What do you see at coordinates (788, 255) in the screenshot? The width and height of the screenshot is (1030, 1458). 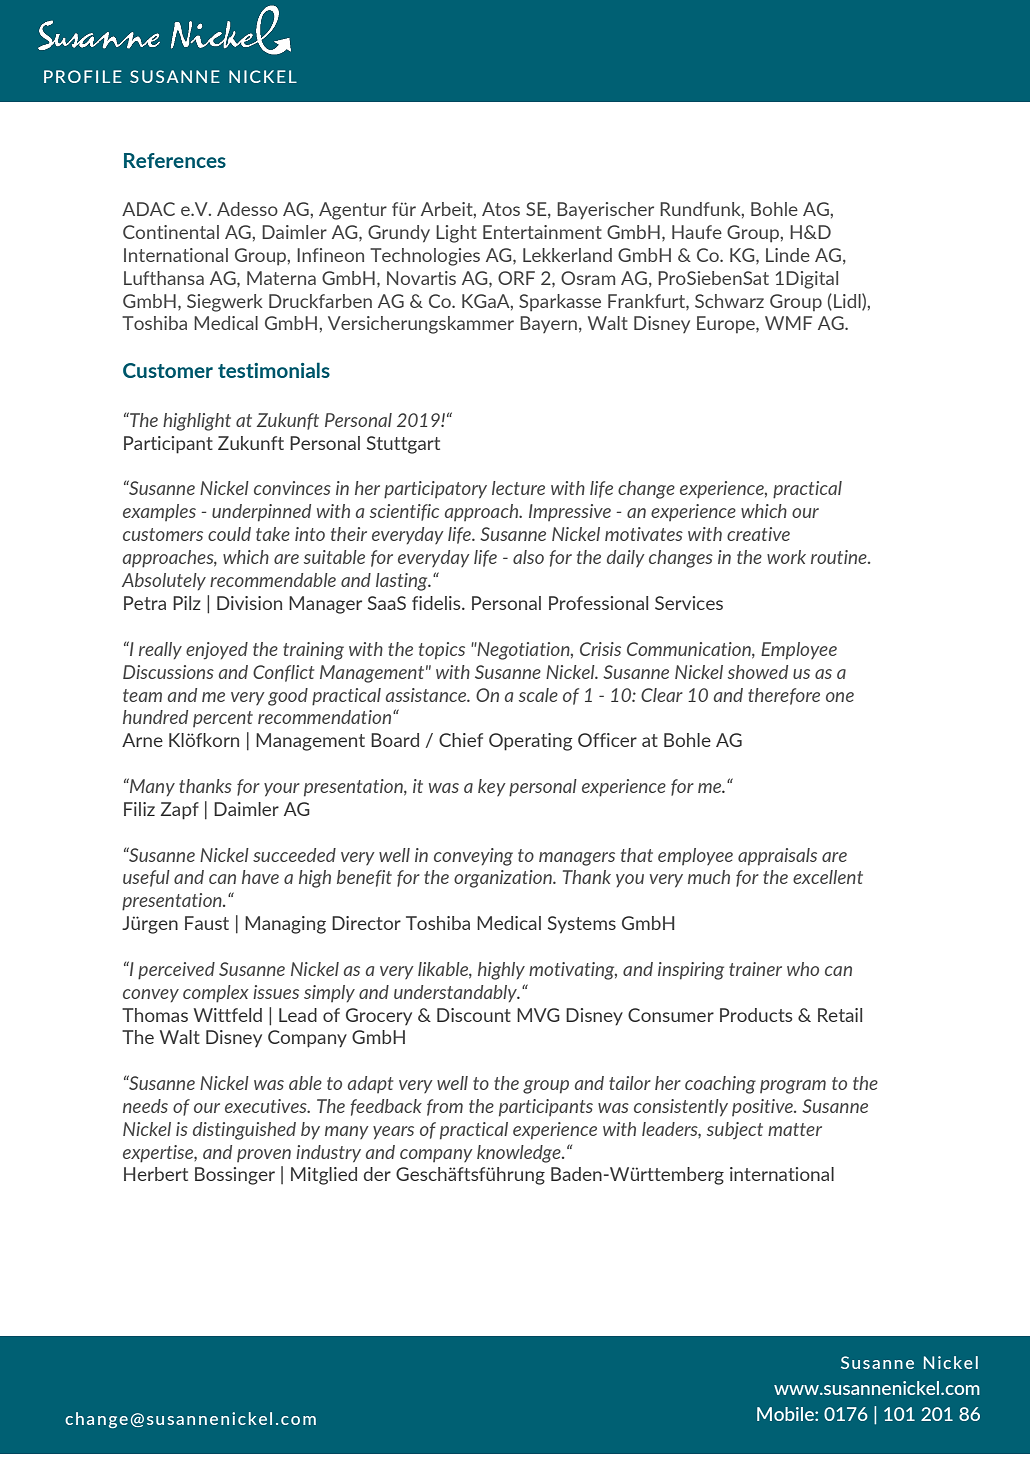 I see `Linde` at bounding box center [788, 255].
